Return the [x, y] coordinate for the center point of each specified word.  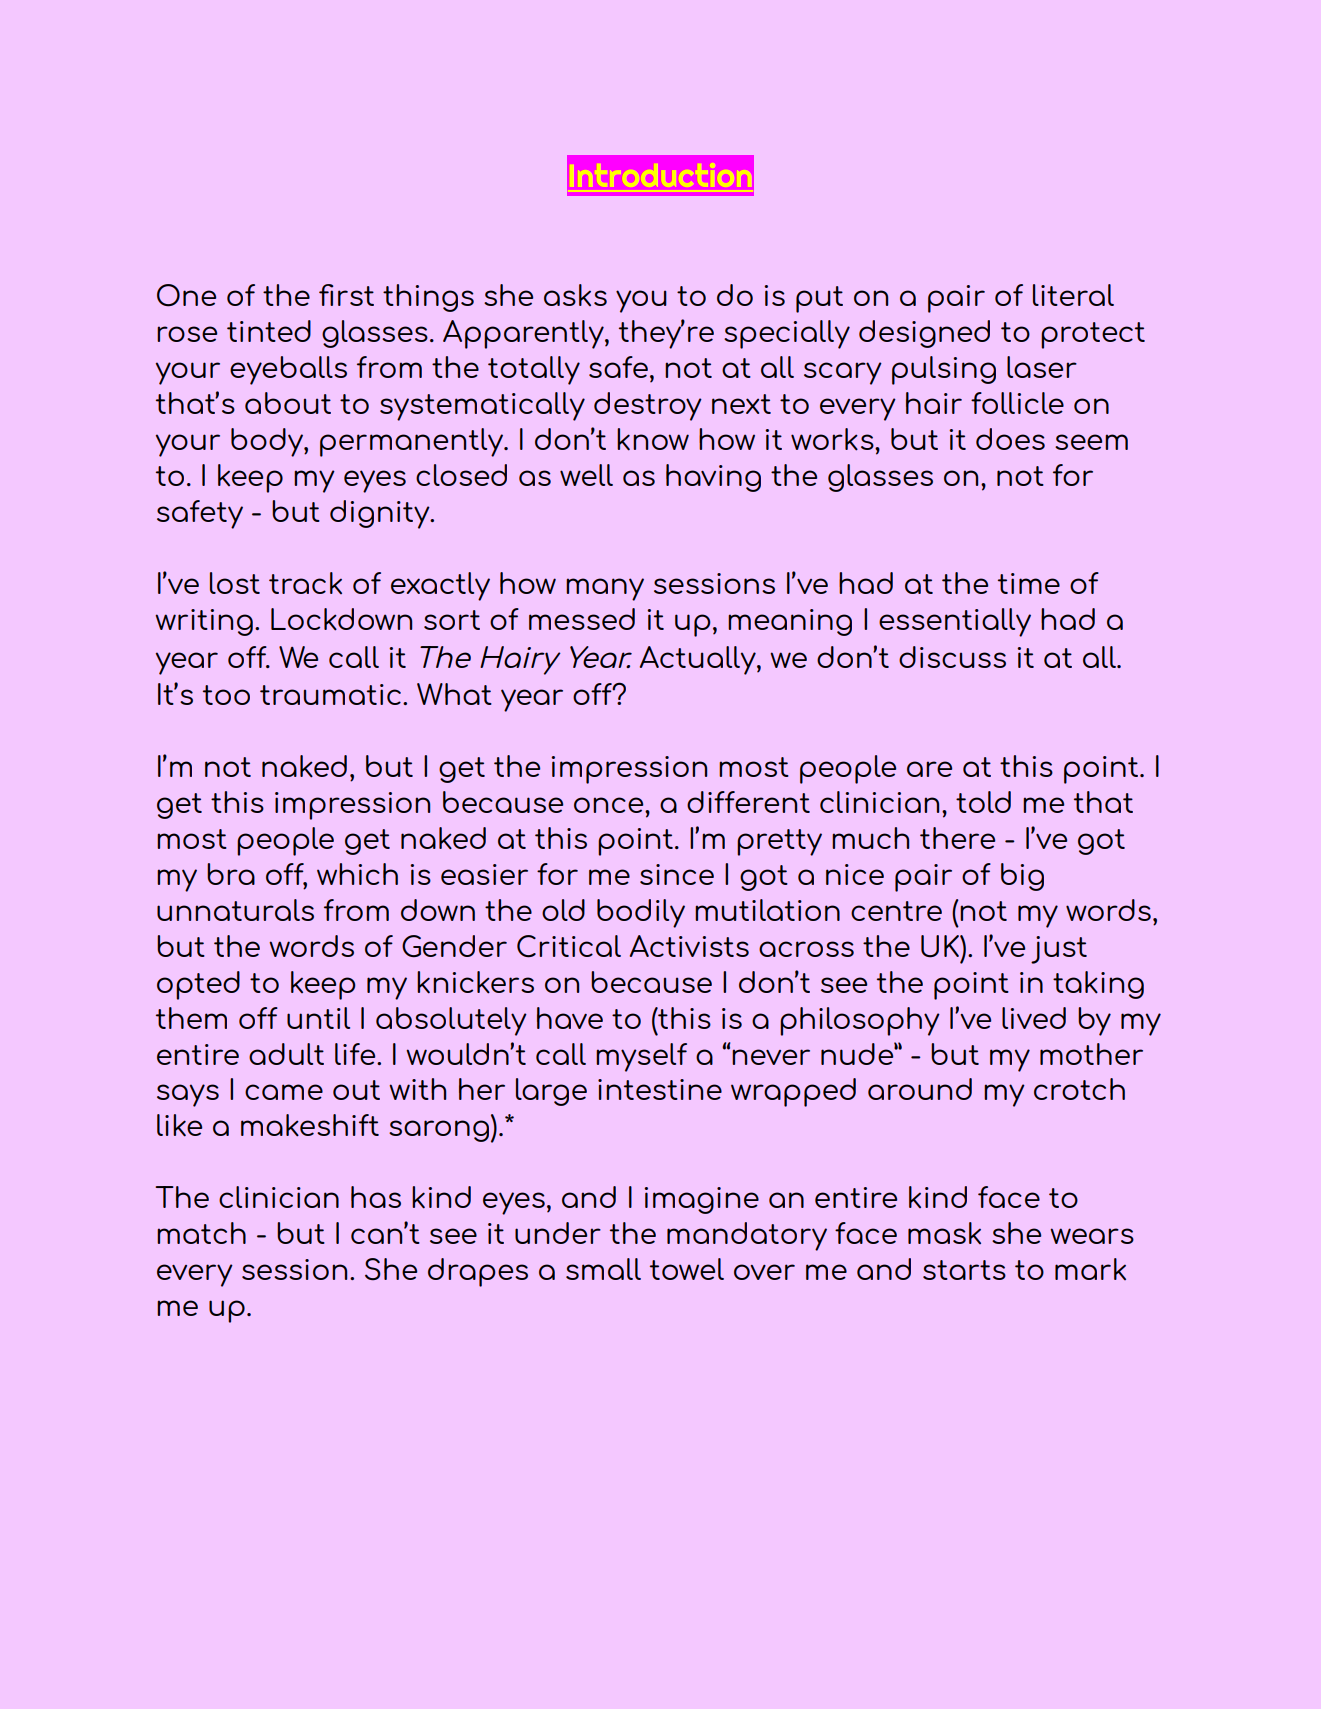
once [610, 805]
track [305, 583]
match [201, 1233]
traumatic [330, 694]
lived [1034, 1018]
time [1029, 583]
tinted [269, 331]
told [983, 802]
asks [575, 295]
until [318, 1018]
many [605, 589]
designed [924, 334]
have [570, 1018]
